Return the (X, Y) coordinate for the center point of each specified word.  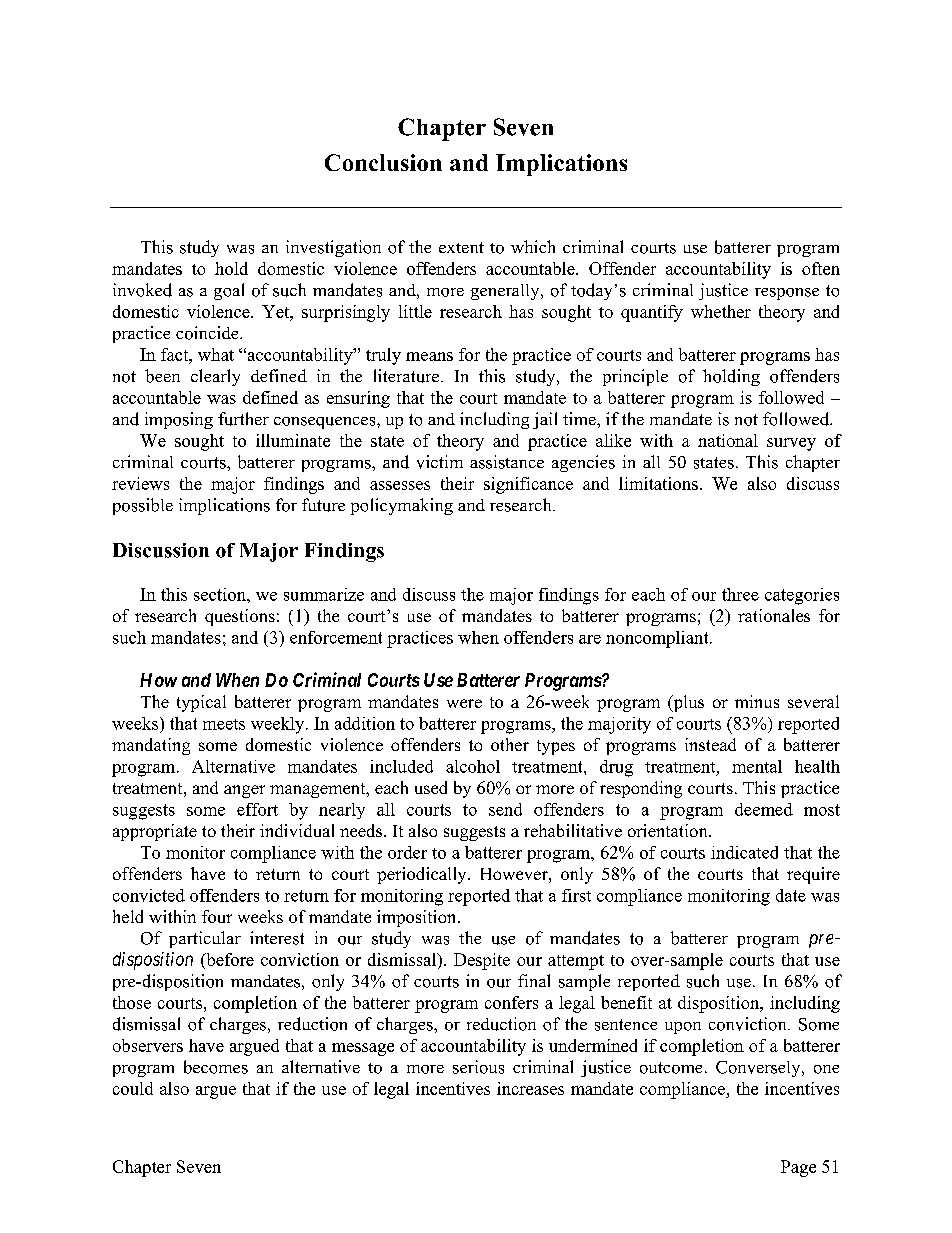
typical (201, 703)
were (464, 703)
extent (461, 247)
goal (229, 291)
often (821, 268)
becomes (216, 1067)
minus (757, 701)
